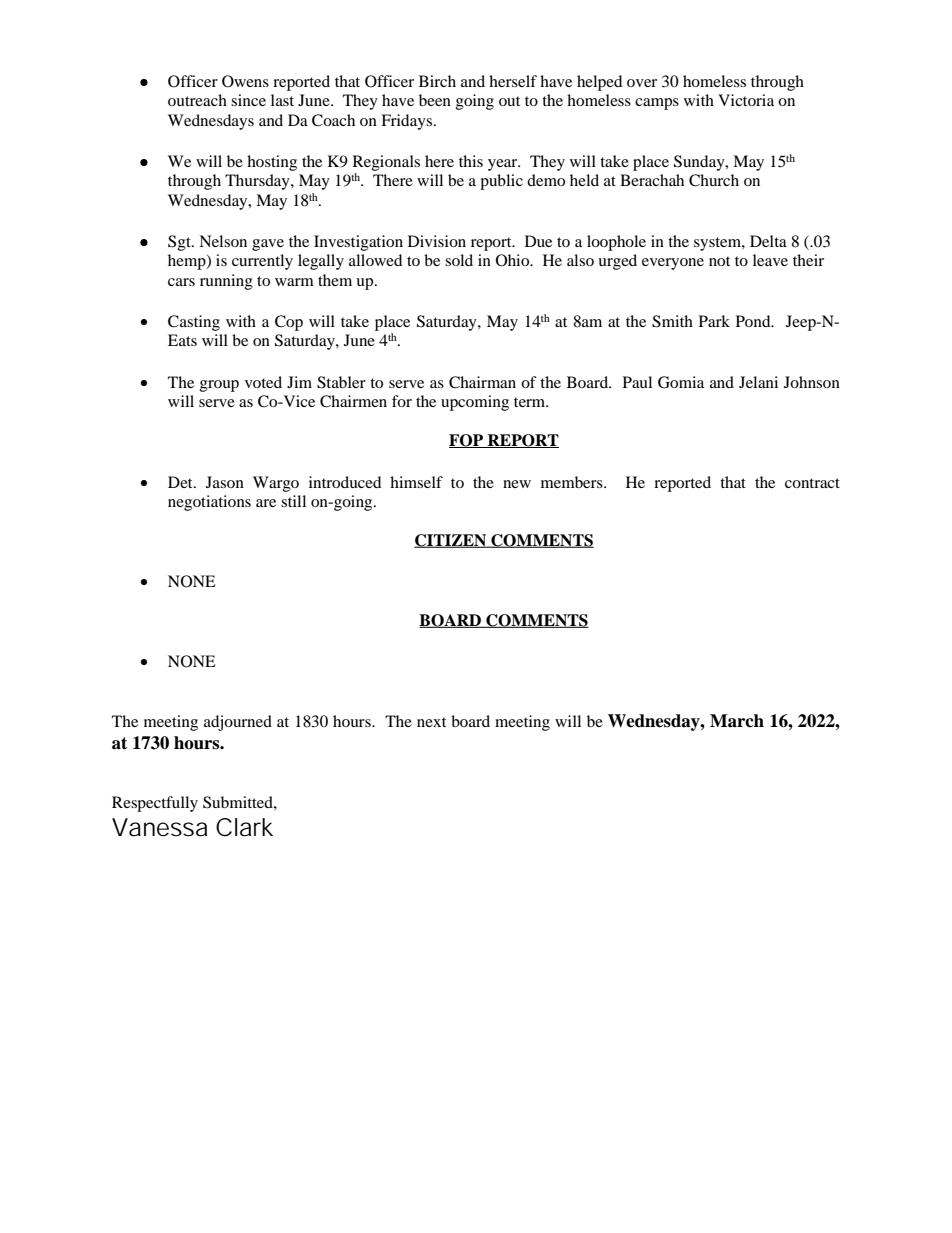  I want to click on Clark, so click(244, 827).
